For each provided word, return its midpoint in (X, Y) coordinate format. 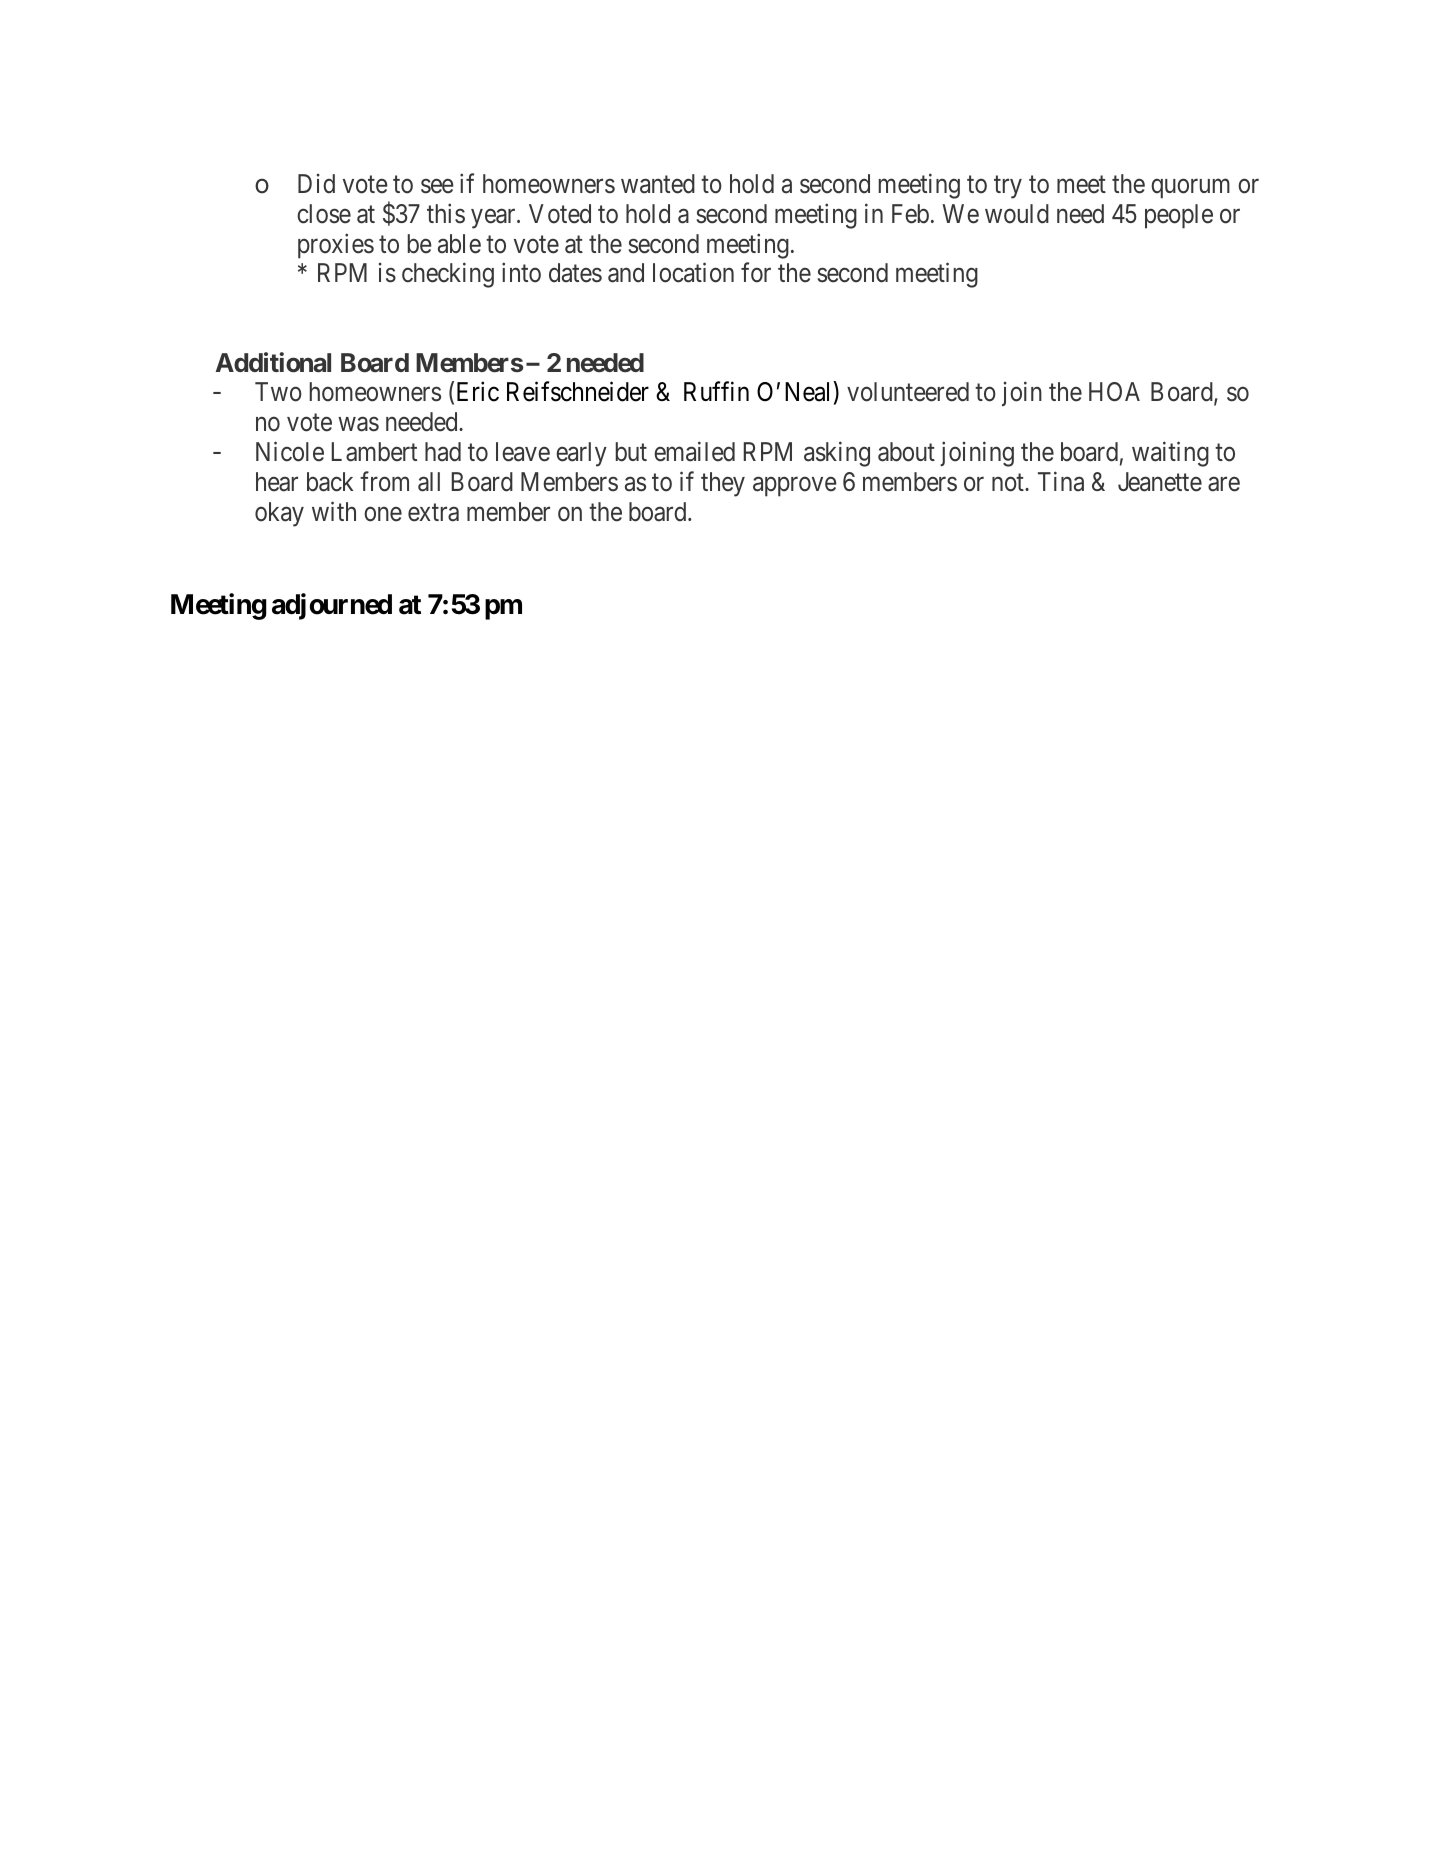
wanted (658, 184)
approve (795, 487)
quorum (1190, 189)
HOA (1114, 391)
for (756, 273)
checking (448, 275)
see (437, 186)
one (383, 514)
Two (278, 392)
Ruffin (716, 391)
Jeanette (1160, 482)
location (693, 273)
